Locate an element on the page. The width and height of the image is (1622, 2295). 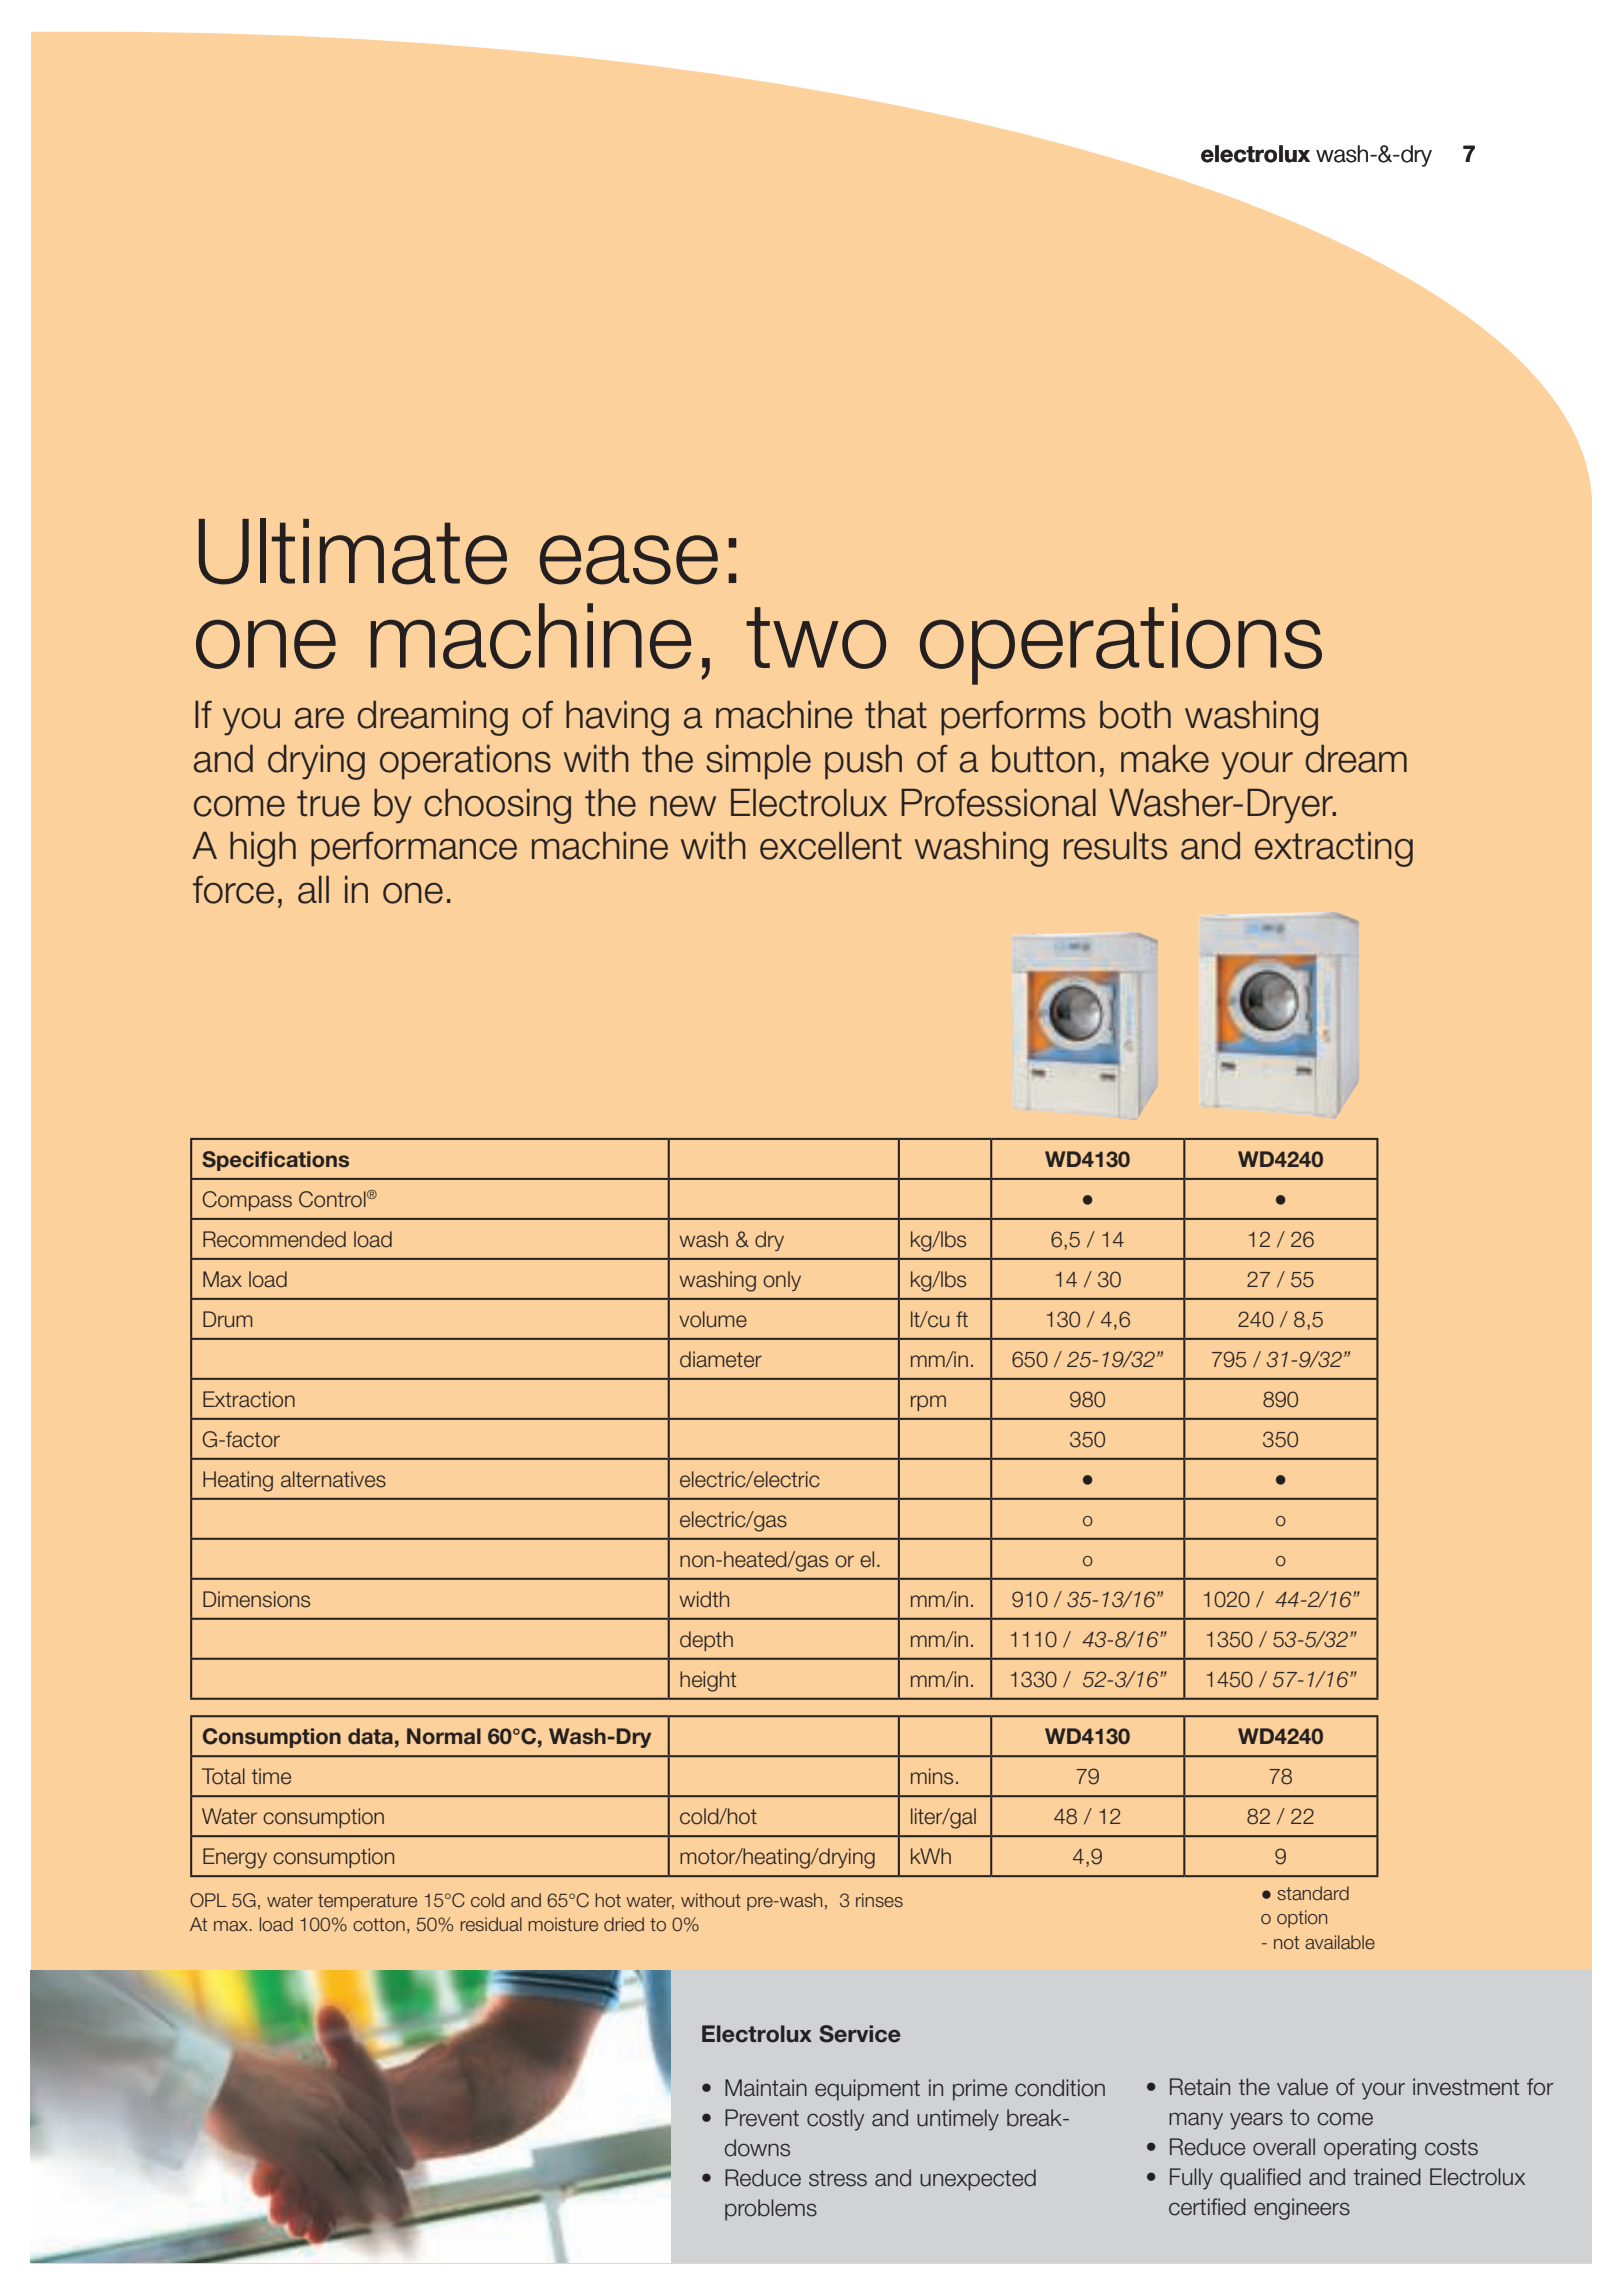
excellent is located at coordinates (831, 845).
